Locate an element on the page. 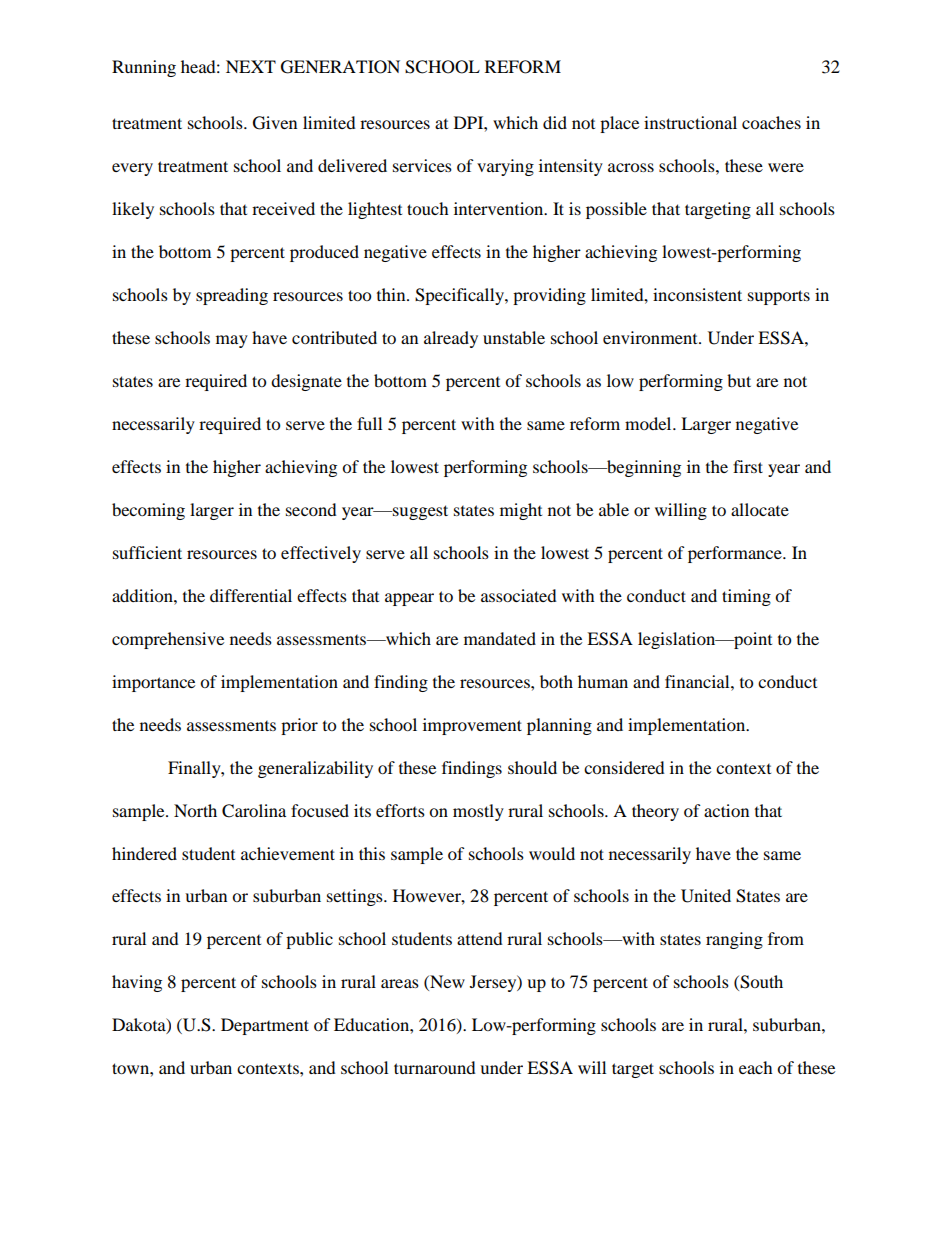 This page has height=1233, width=952. turnaround is located at coordinates (435, 1067).
